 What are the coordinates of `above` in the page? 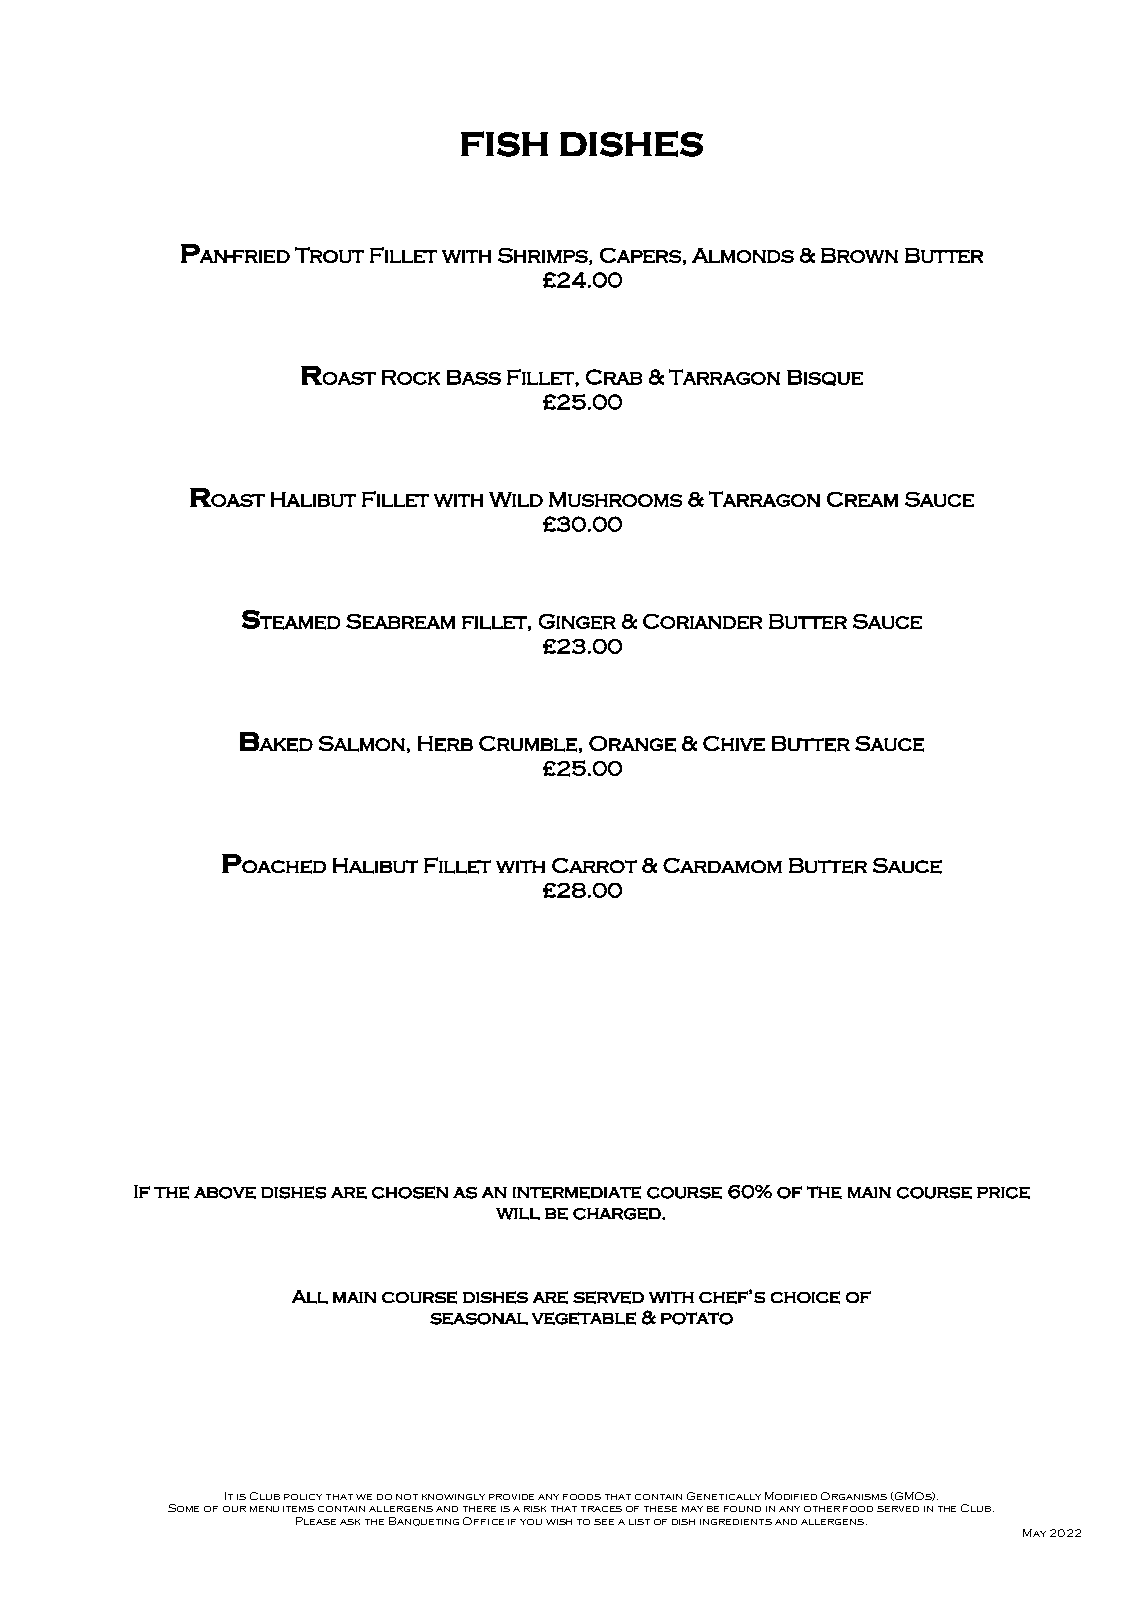 It's located at (225, 1193).
